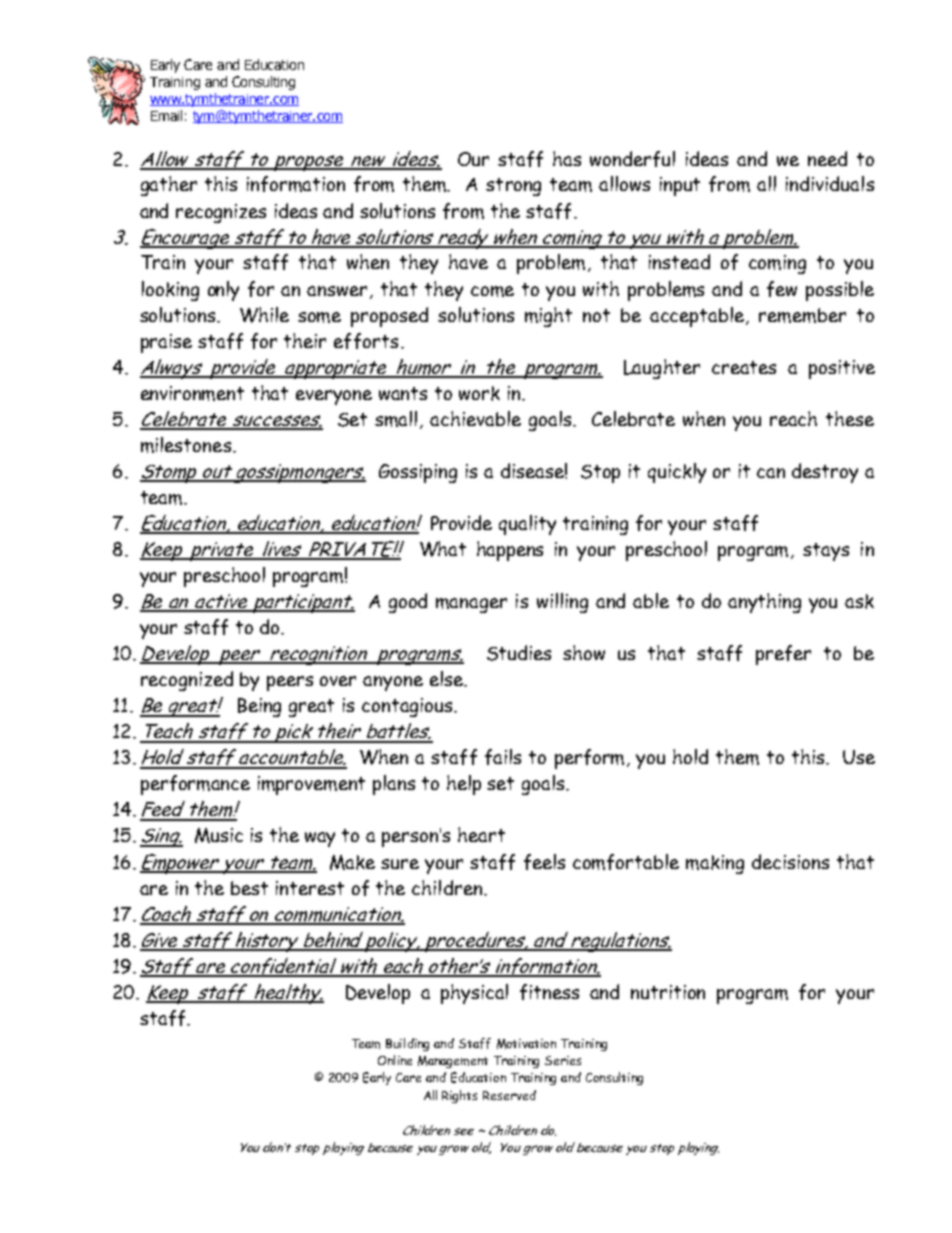 The height and width of the document is (1233, 952). I want to click on creates, so click(744, 367).
